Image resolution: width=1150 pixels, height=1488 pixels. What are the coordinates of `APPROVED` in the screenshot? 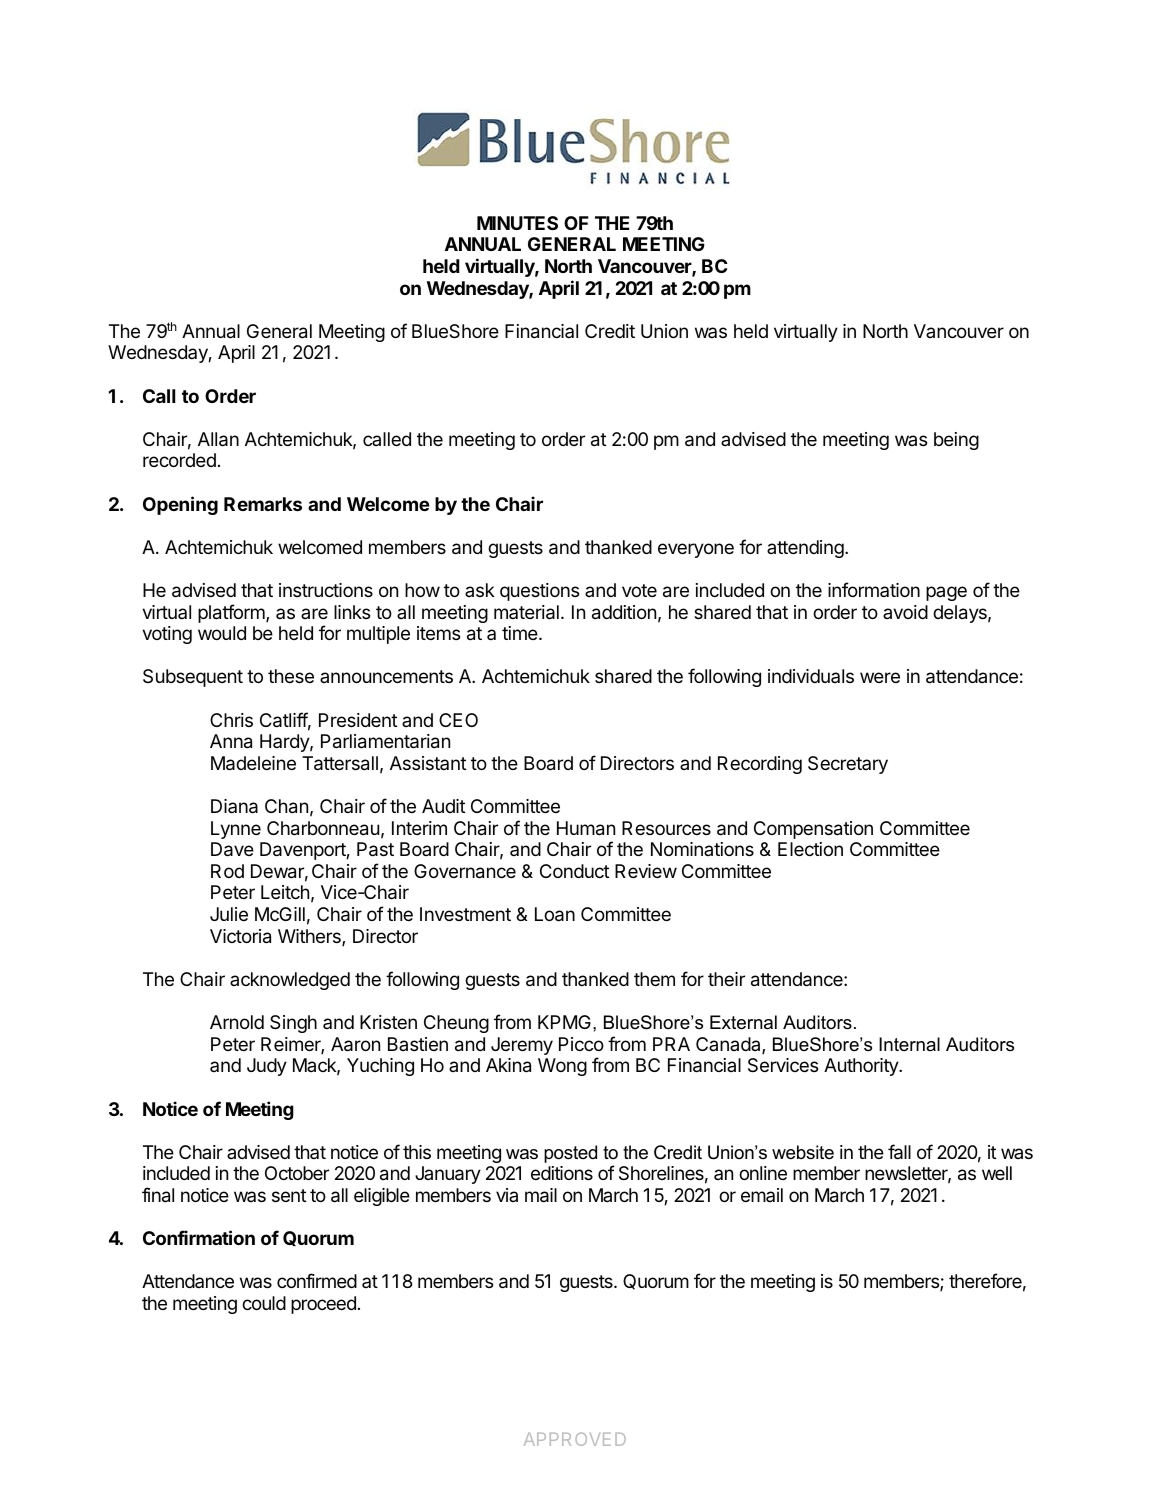 It's located at (575, 1439).
